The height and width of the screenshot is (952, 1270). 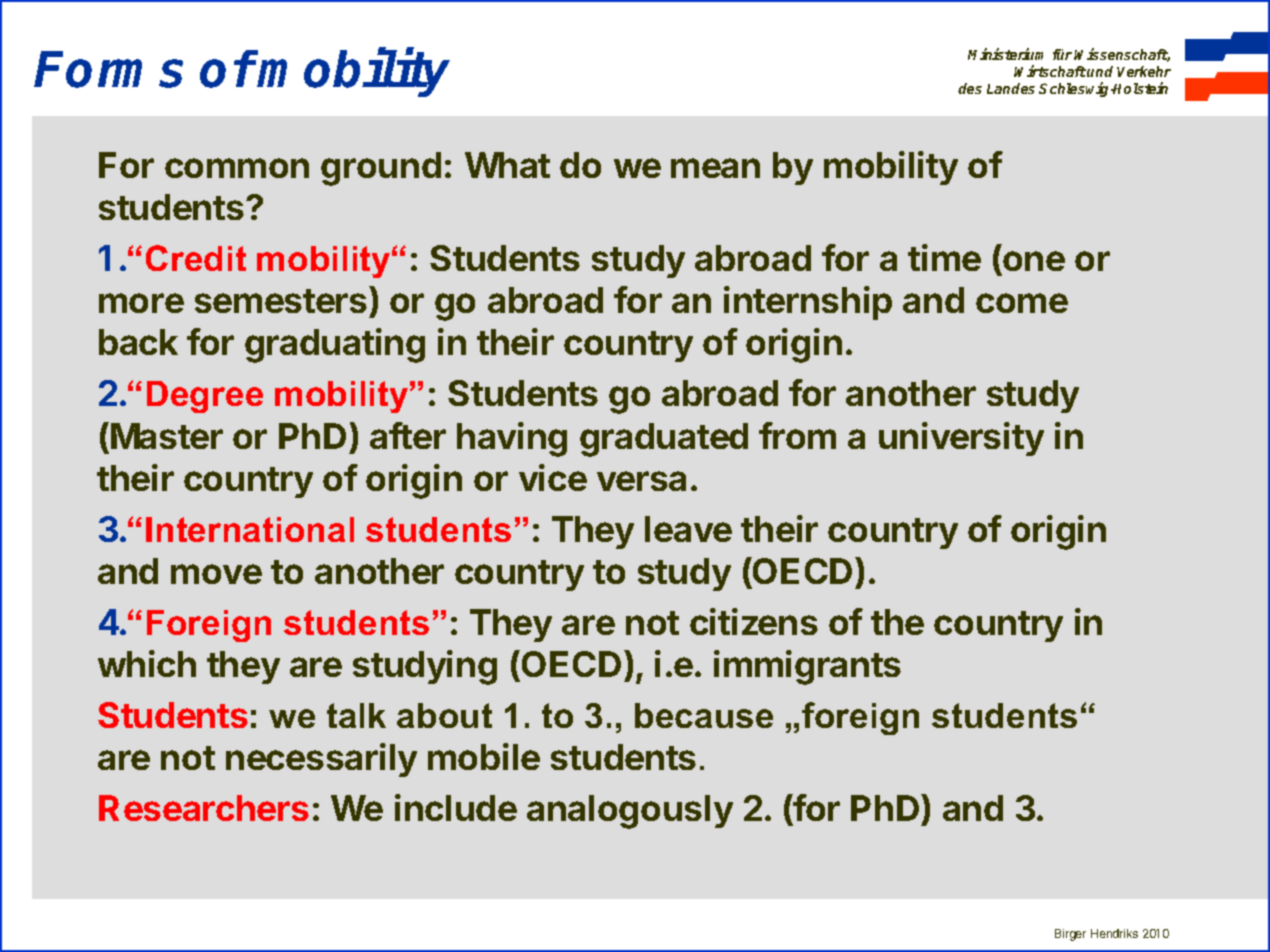 What do you see at coordinates (553, 477) in the screenshot?
I see `vice` at bounding box center [553, 477].
